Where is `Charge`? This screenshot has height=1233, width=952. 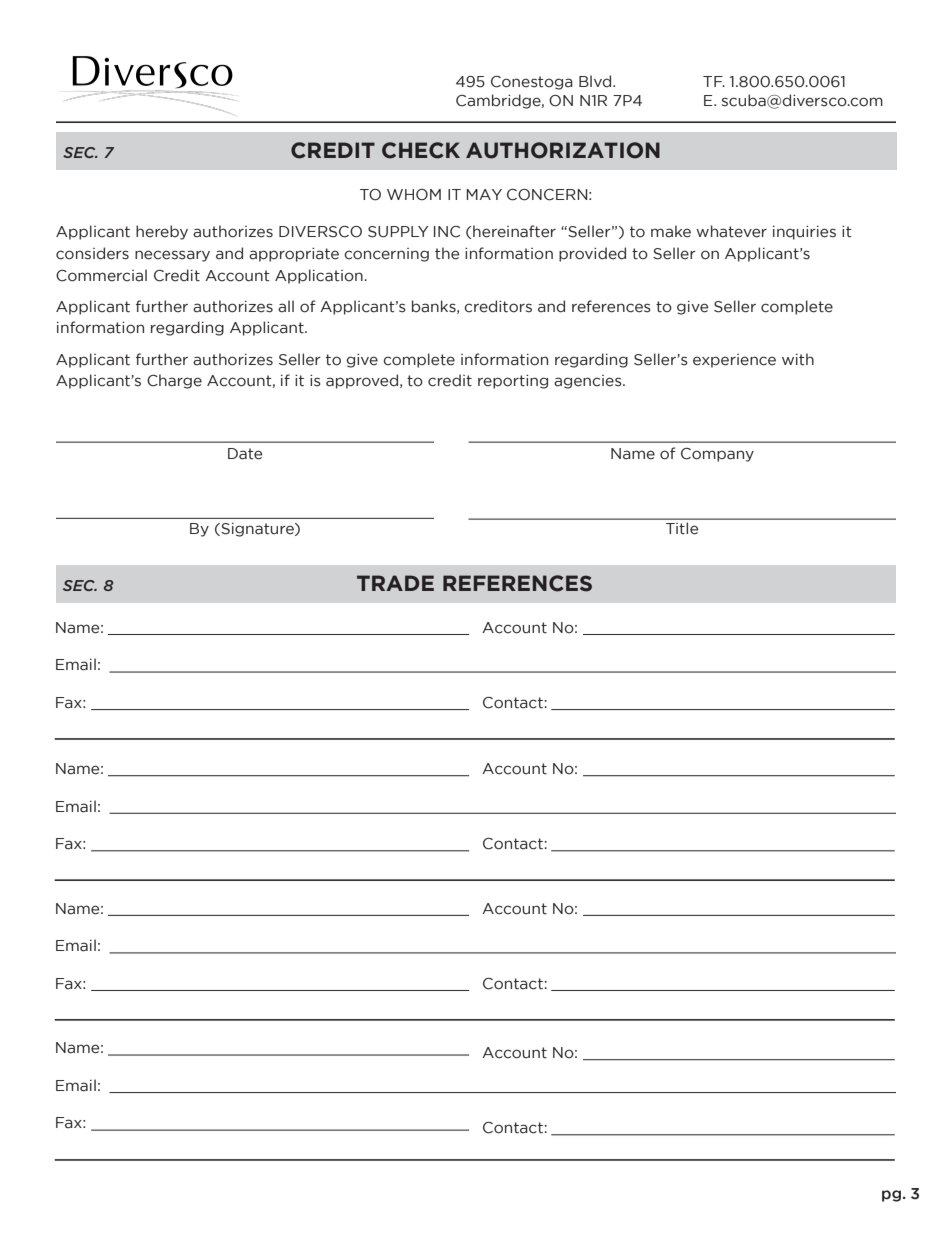
Charge is located at coordinates (174, 381).
